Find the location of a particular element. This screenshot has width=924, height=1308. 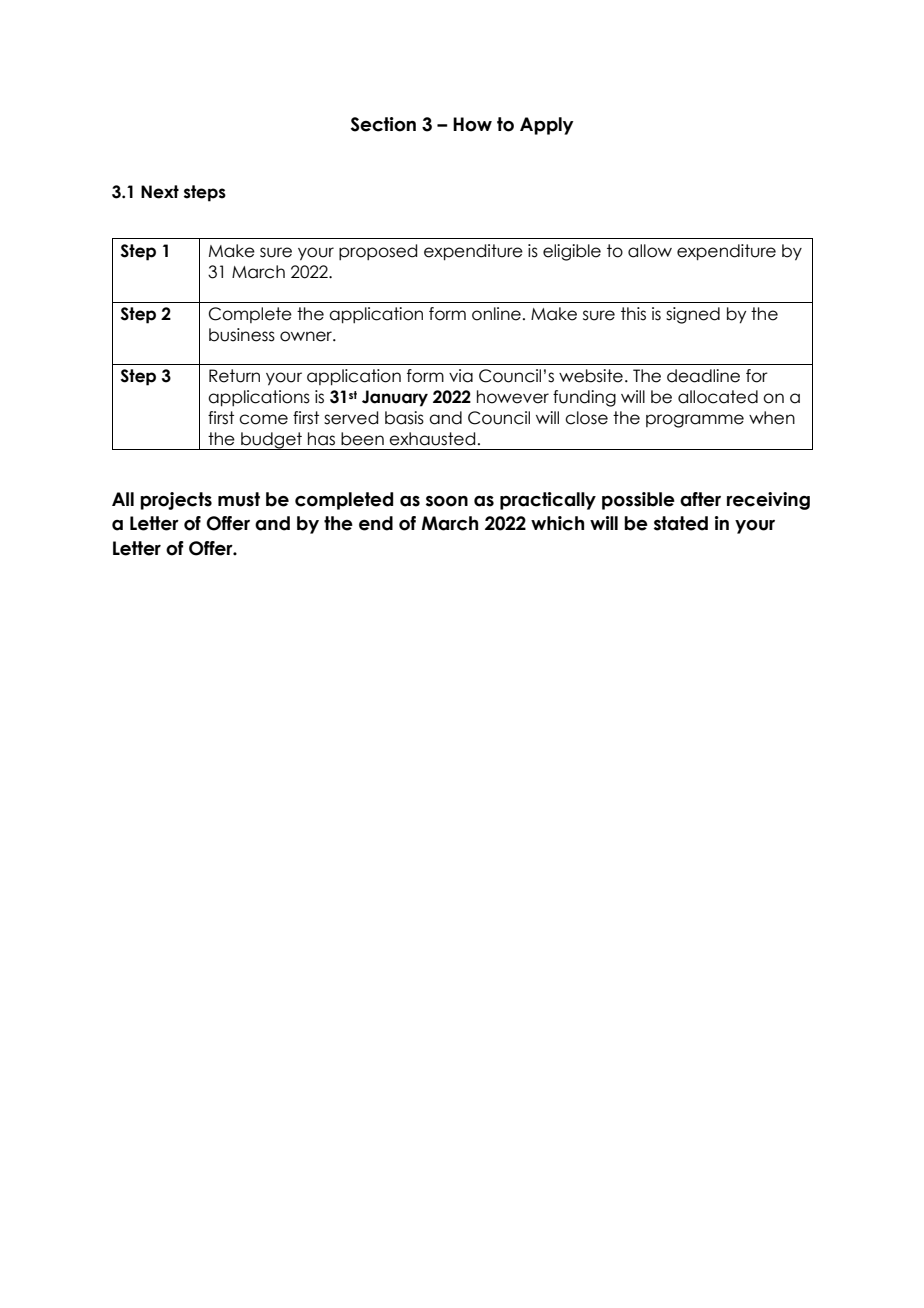

eligible is located at coordinates (572, 252).
